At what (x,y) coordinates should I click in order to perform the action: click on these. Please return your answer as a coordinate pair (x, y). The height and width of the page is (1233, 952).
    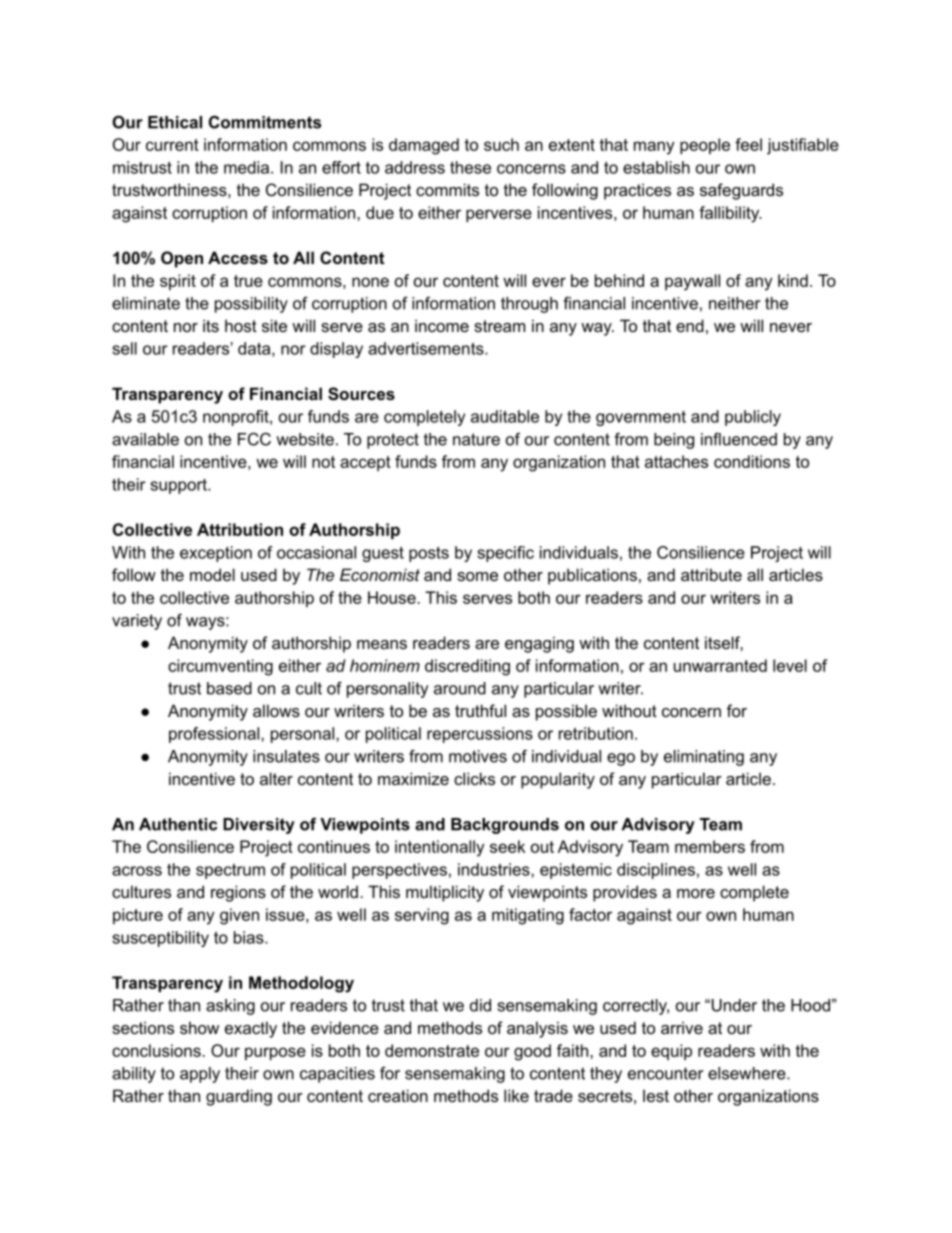
    Looking at the image, I should click on (470, 167).
